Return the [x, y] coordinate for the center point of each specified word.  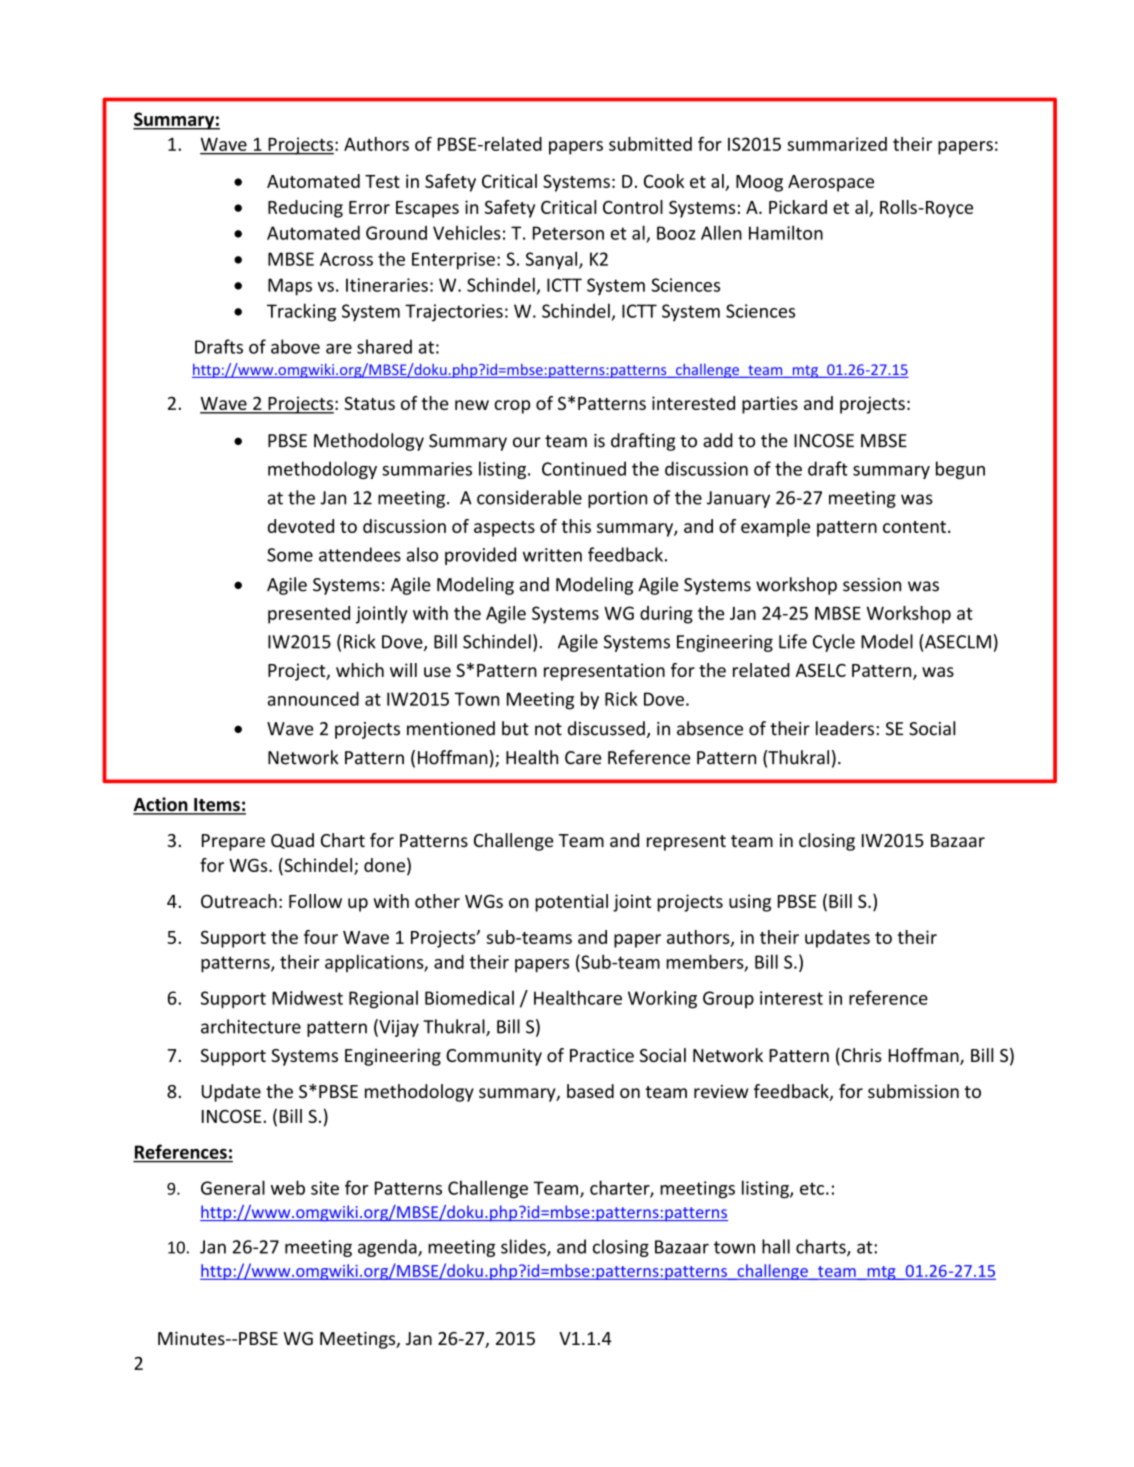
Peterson [568, 233]
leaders [845, 728]
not [548, 729]
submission [913, 1091]
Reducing [305, 209]
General [233, 1187]
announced [313, 698]
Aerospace [831, 183]
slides [524, 1247]
